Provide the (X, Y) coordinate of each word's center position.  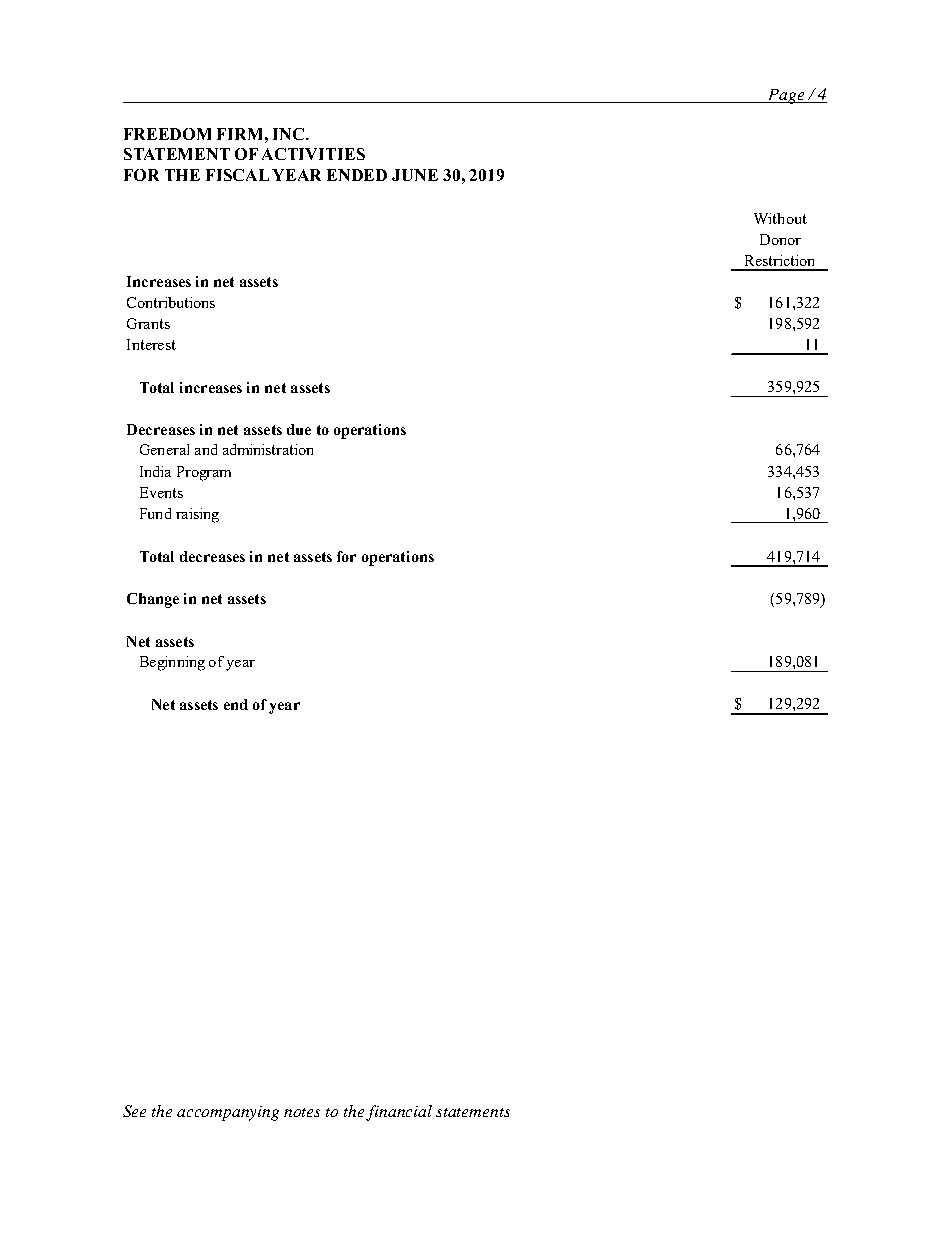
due (299, 429)
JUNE (415, 175)
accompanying (228, 1113)
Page (786, 96)
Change (153, 600)
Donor (780, 239)
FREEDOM (167, 134)
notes (302, 1112)
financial (399, 1113)
